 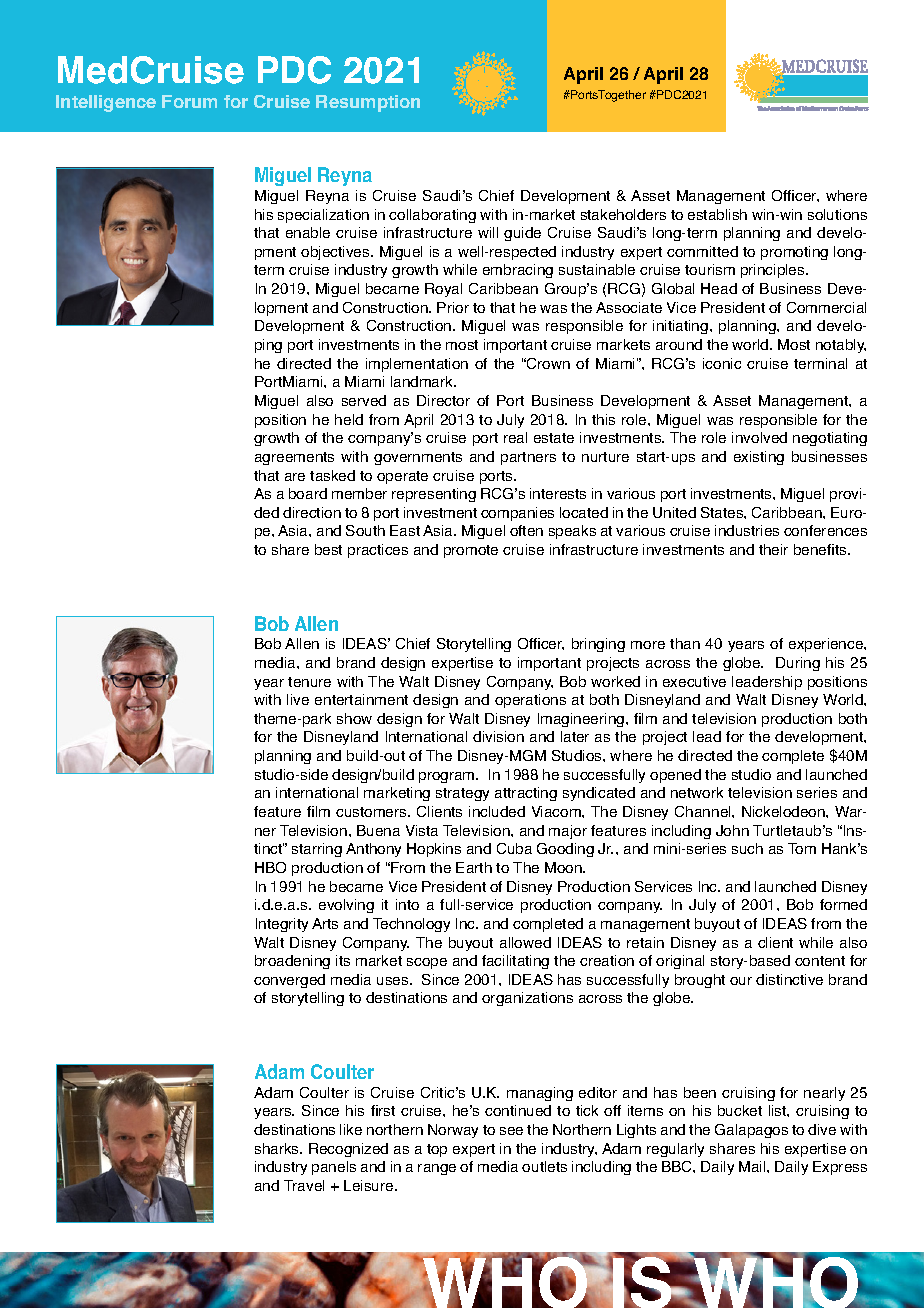 I want to click on existing, so click(x=759, y=458).
